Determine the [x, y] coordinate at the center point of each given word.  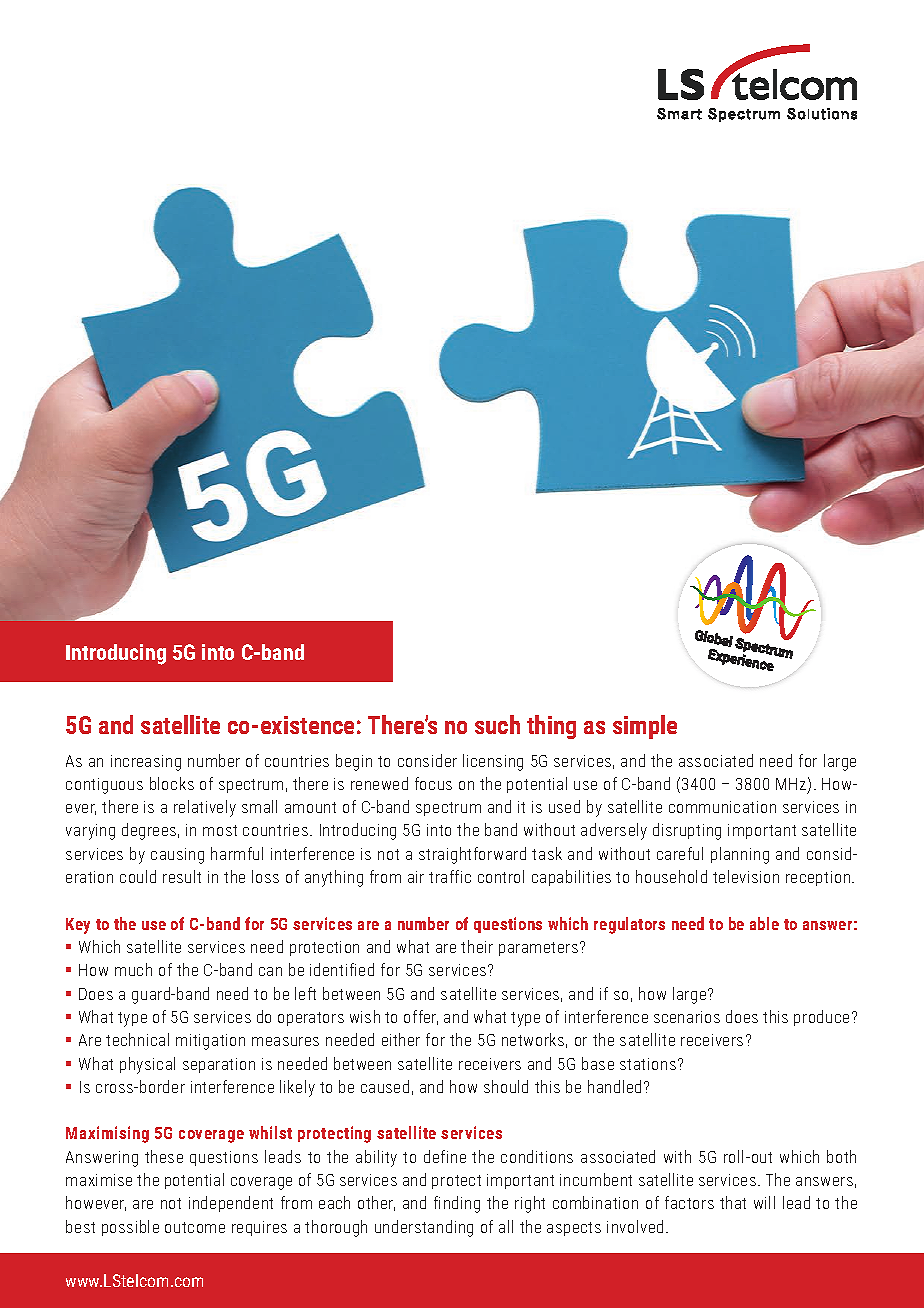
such [497, 724]
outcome [195, 1227]
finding [457, 1204]
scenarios [687, 1017]
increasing [146, 763]
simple [645, 727]
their [477, 946]
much [133, 969]
